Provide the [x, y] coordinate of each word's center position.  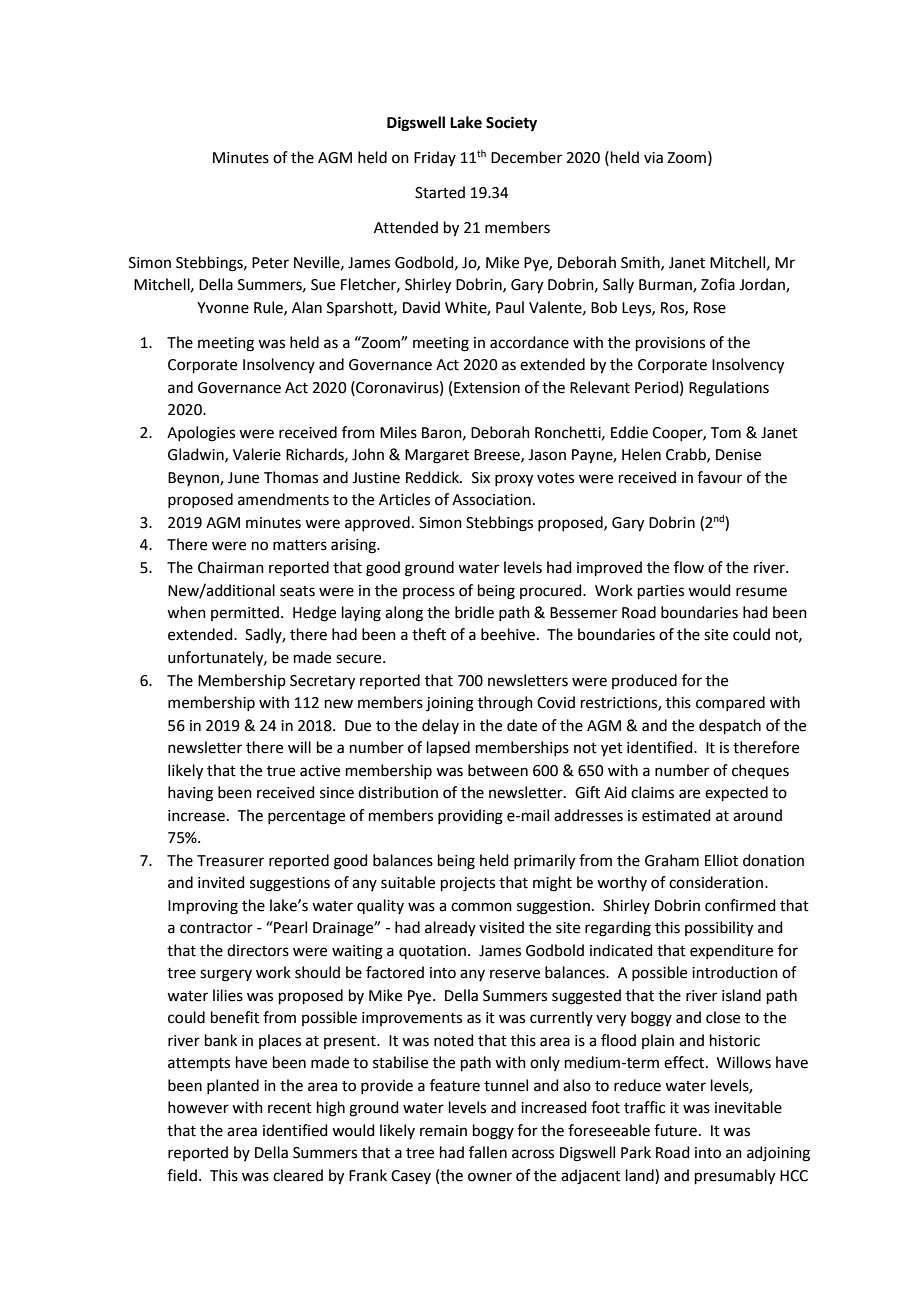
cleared [298, 1175]
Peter [270, 263]
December [526, 157]
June [243, 478]
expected [736, 793]
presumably [735, 1177]
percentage [306, 818]
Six [481, 478]
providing [470, 817]
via [653, 158]
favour [719, 477]
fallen [488, 1152]
